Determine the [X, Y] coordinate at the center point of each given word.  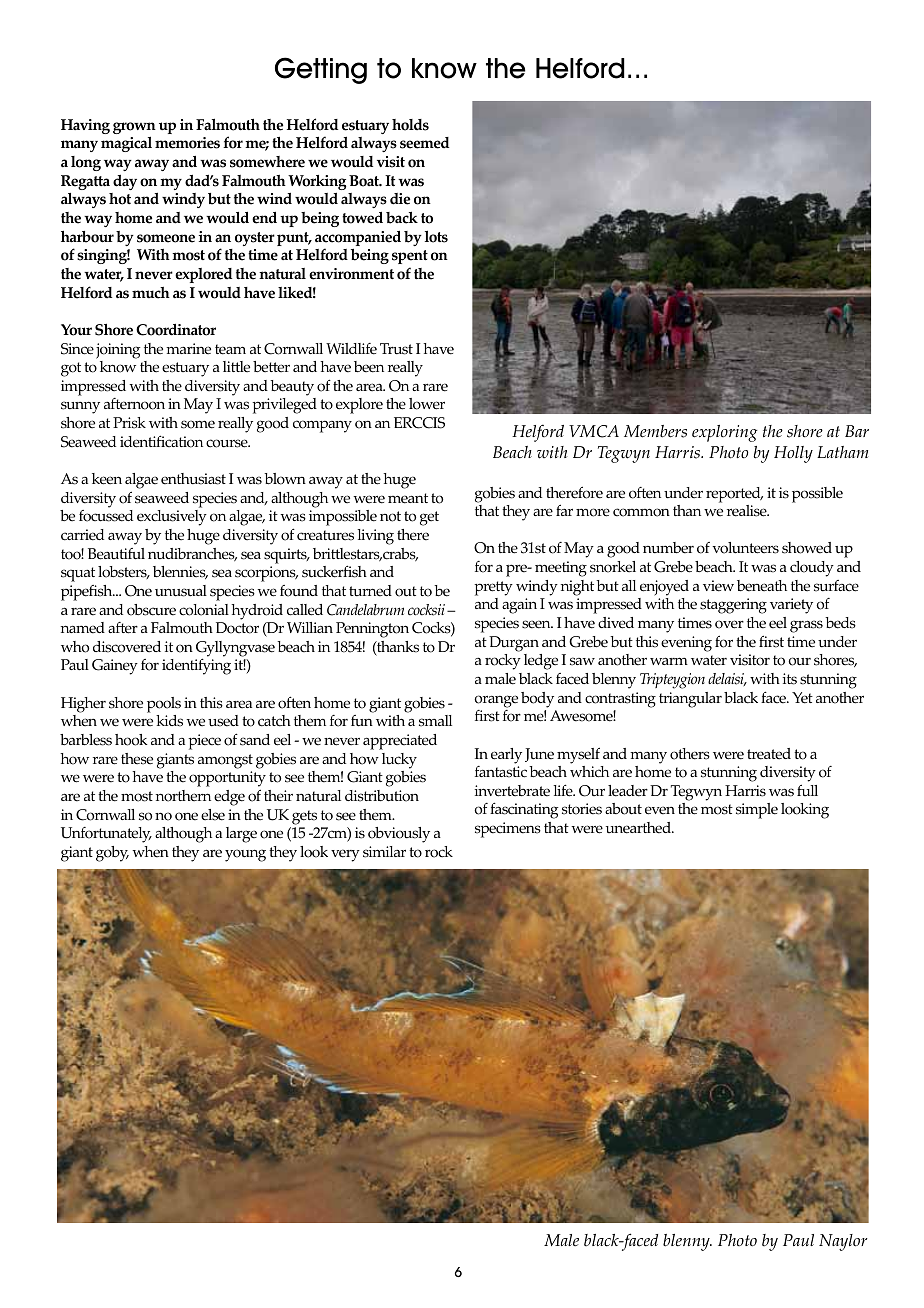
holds [410, 125]
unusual [181, 591]
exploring [725, 433]
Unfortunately [106, 835]
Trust [396, 349]
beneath [762, 586]
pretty [493, 588]
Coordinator [176, 330]
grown [134, 128]
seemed [424, 143]
